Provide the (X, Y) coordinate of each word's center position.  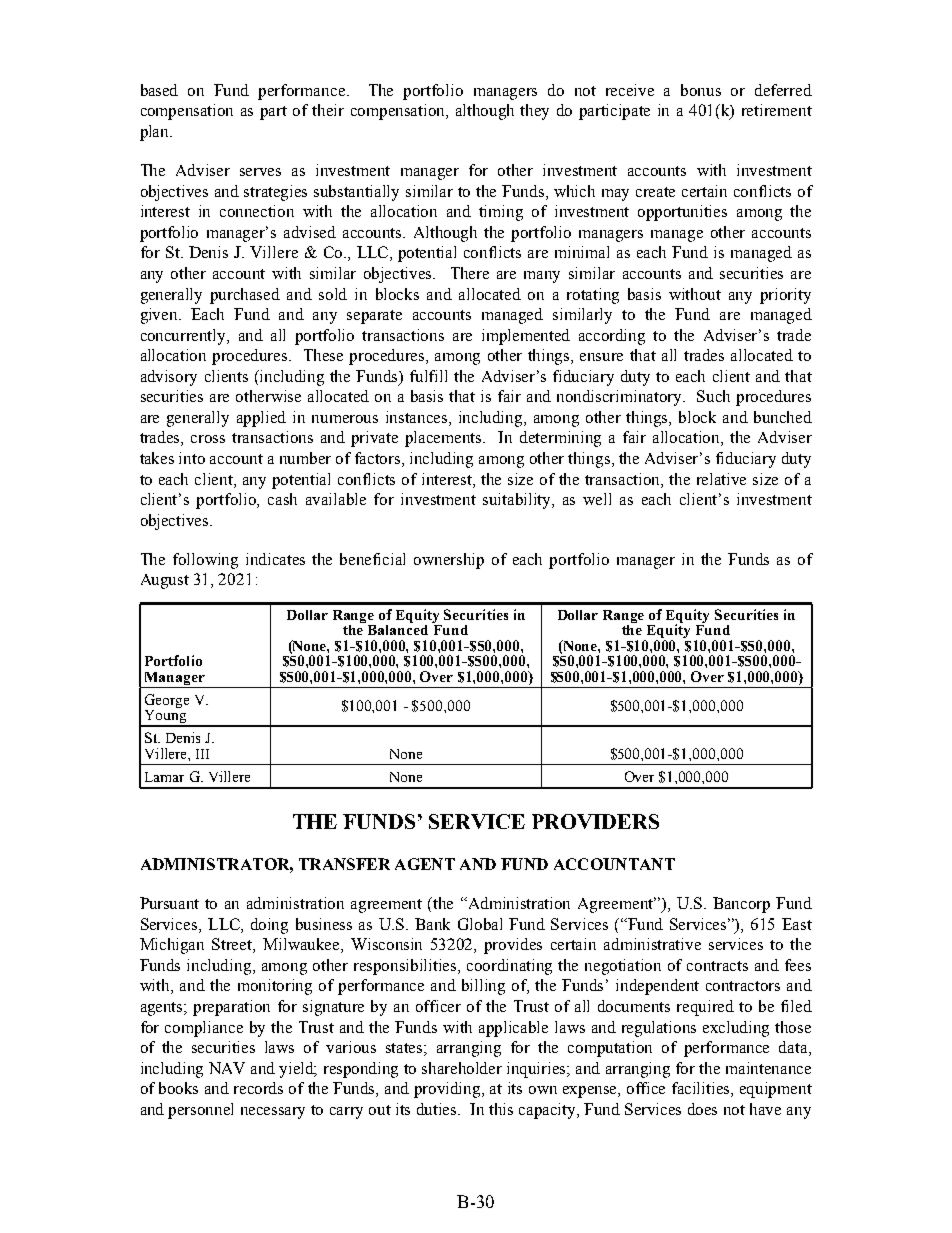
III (202, 754)
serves (260, 172)
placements (445, 439)
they (534, 112)
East (797, 924)
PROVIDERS (595, 821)
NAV (227, 1068)
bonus (701, 90)
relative (721, 479)
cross (208, 439)
